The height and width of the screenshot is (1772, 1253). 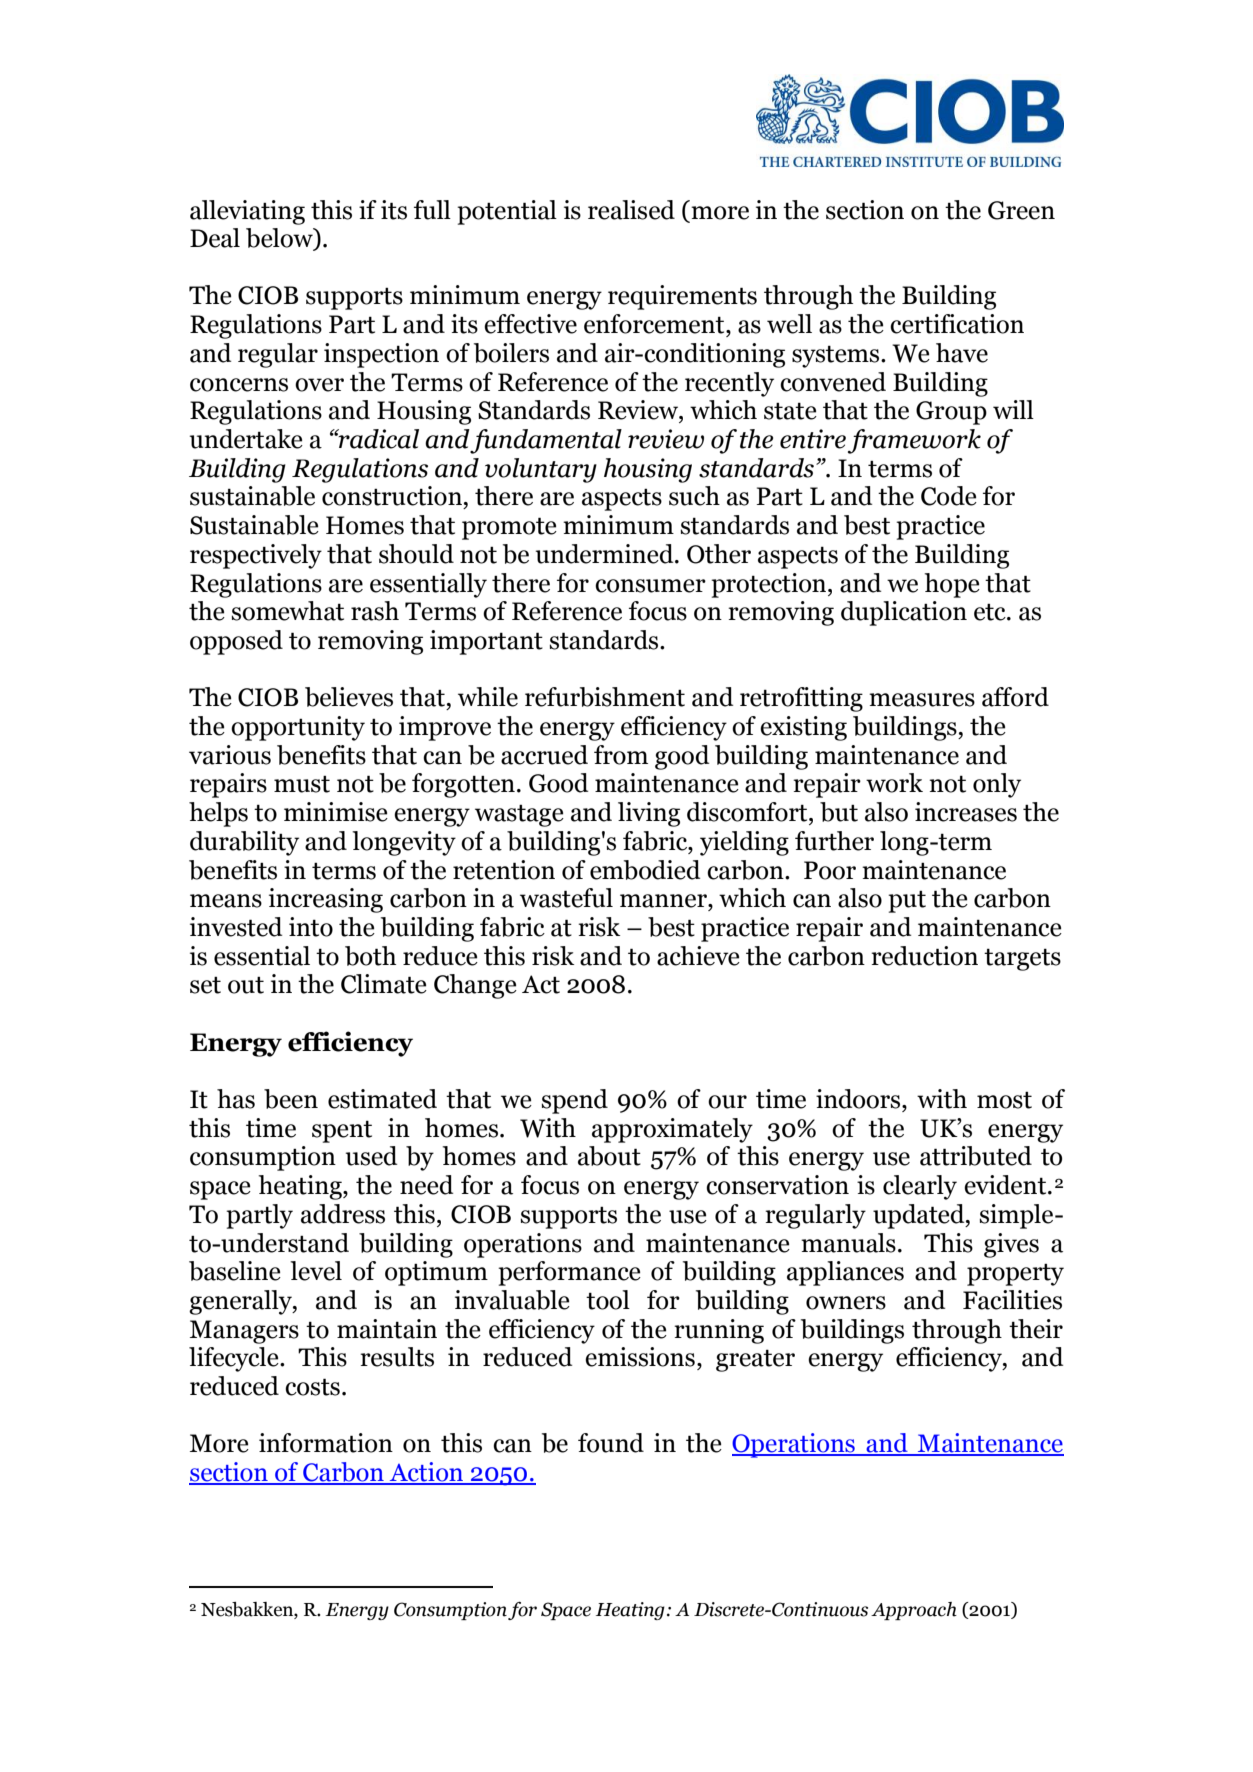 What do you see at coordinates (920, 1187) in the screenshot?
I see `clearly` at bounding box center [920, 1187].
